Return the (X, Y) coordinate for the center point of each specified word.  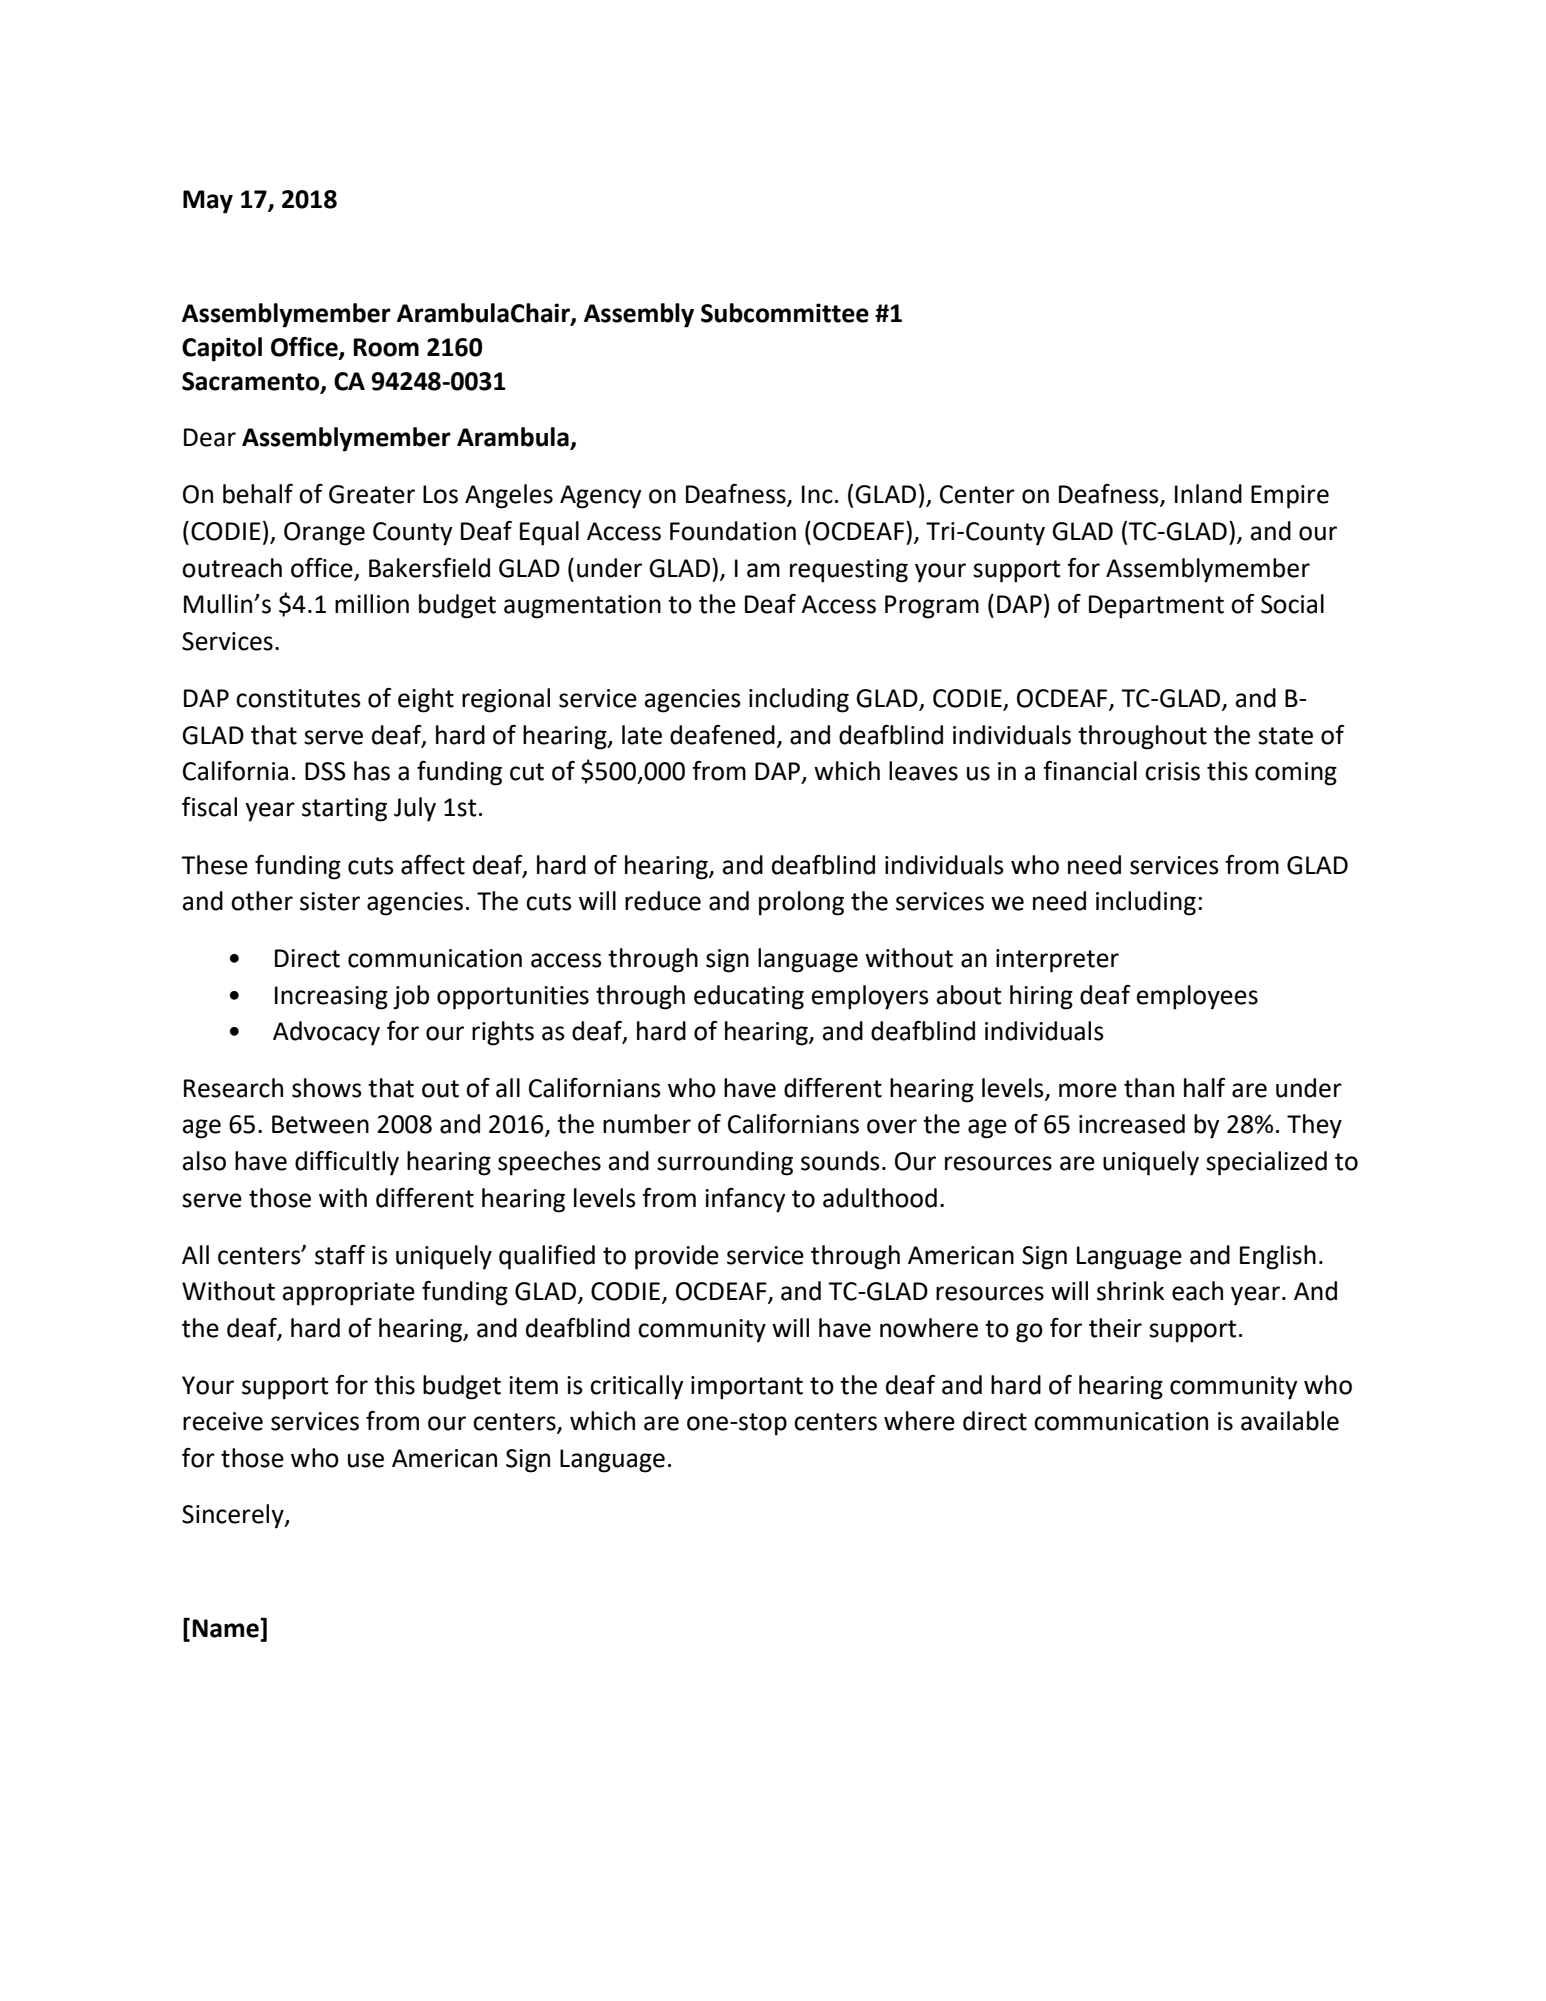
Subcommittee (785, 313)
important (747, 1388)
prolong (801, 903)
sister (330, 901)
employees (1197, 997)
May (208, 202)
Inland (1208, 494)
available (1290, 1421)
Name (226, 1628)
